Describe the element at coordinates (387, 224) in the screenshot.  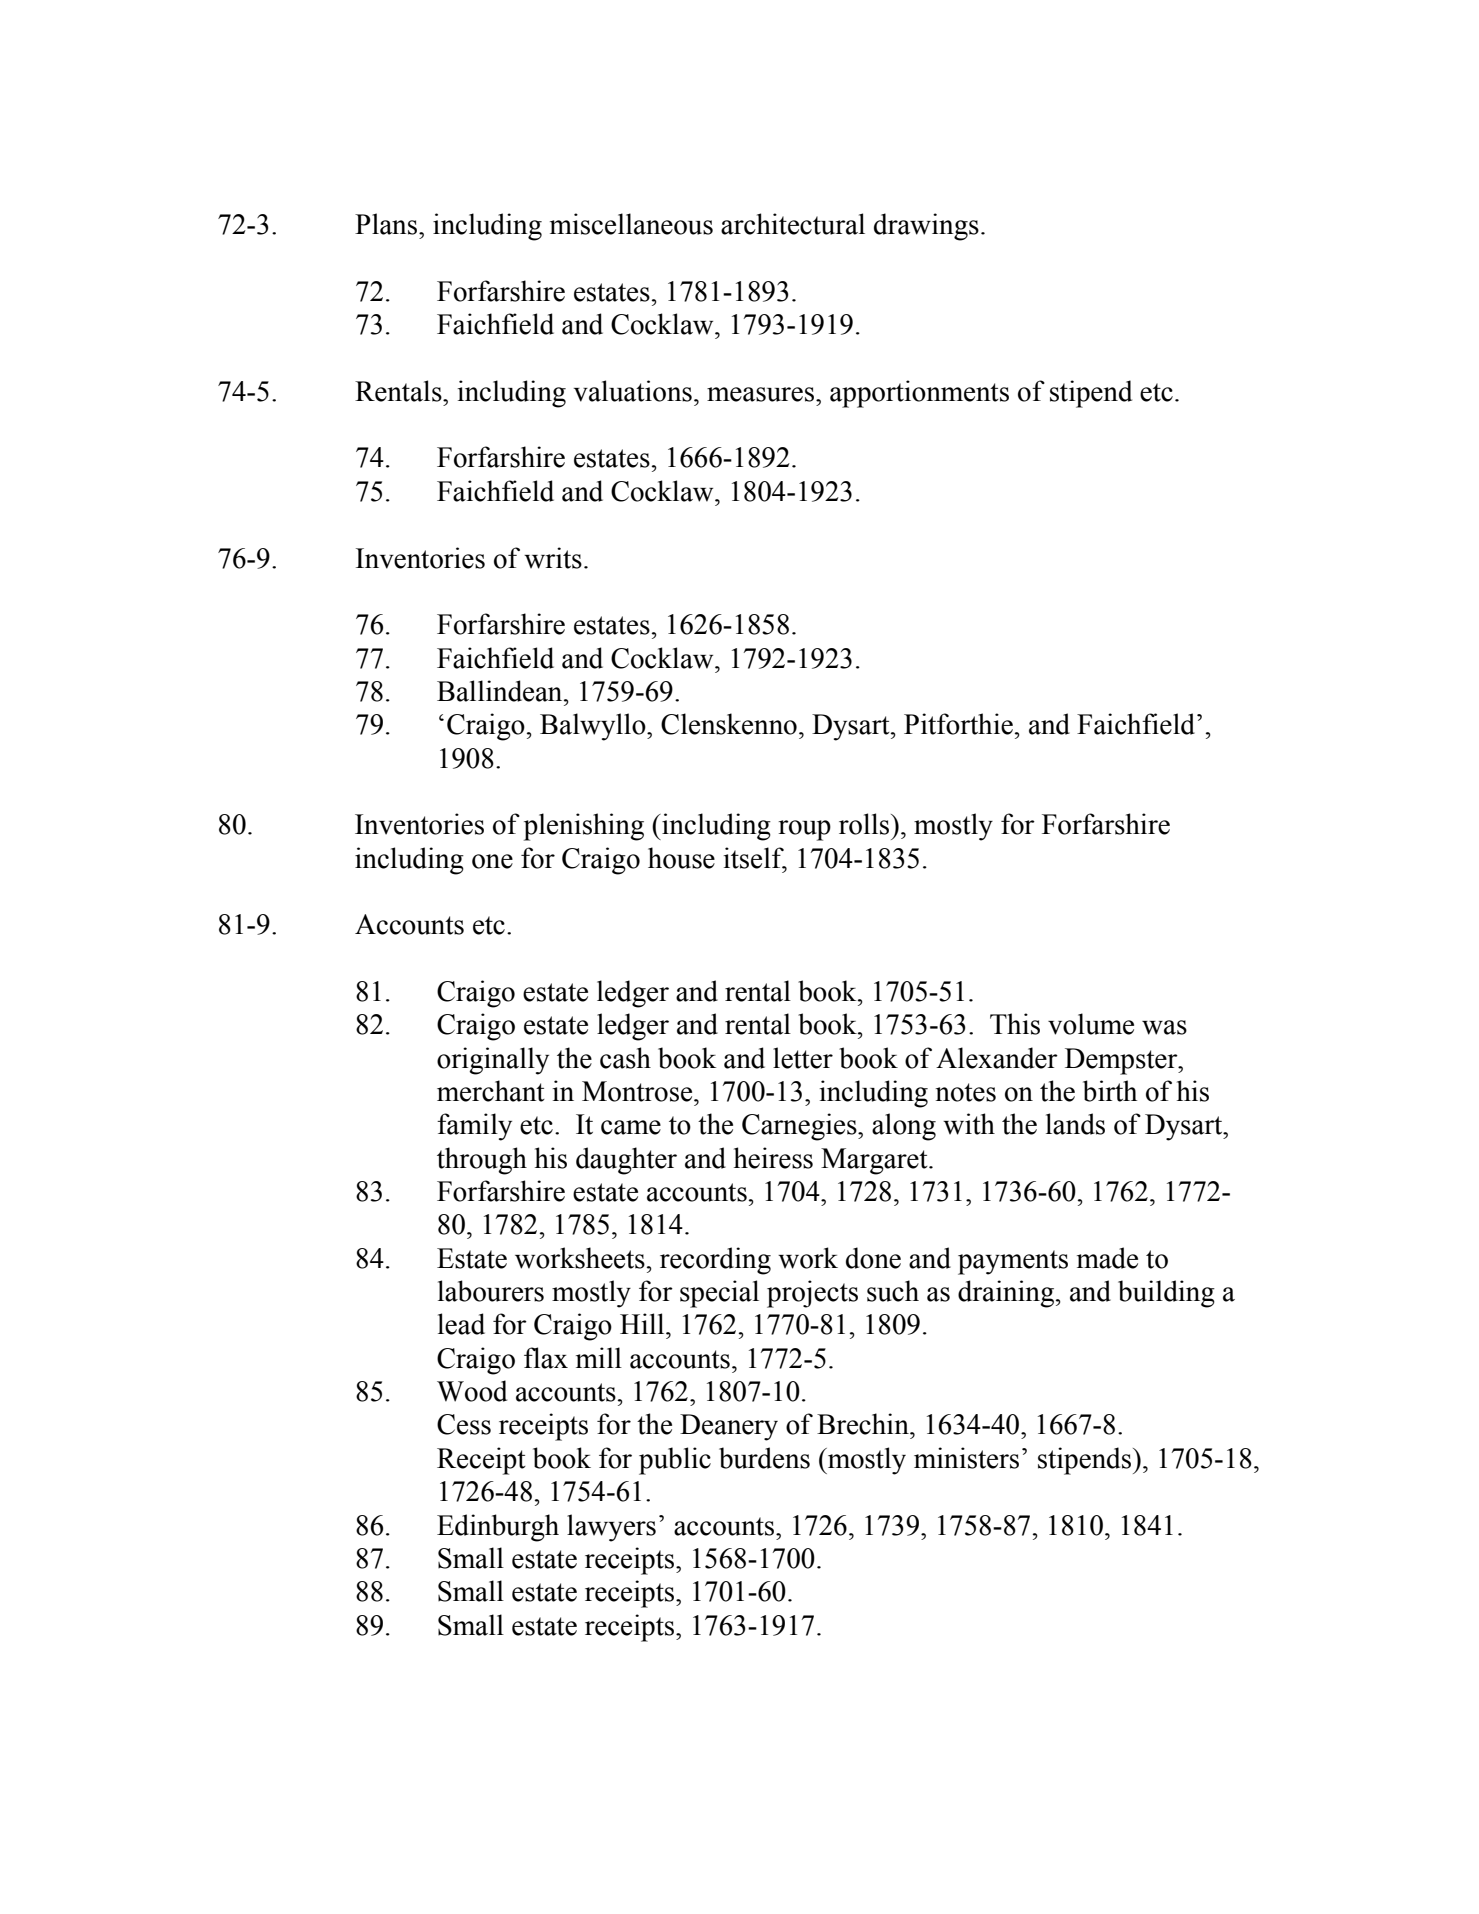
I see `Plans` at that location.
